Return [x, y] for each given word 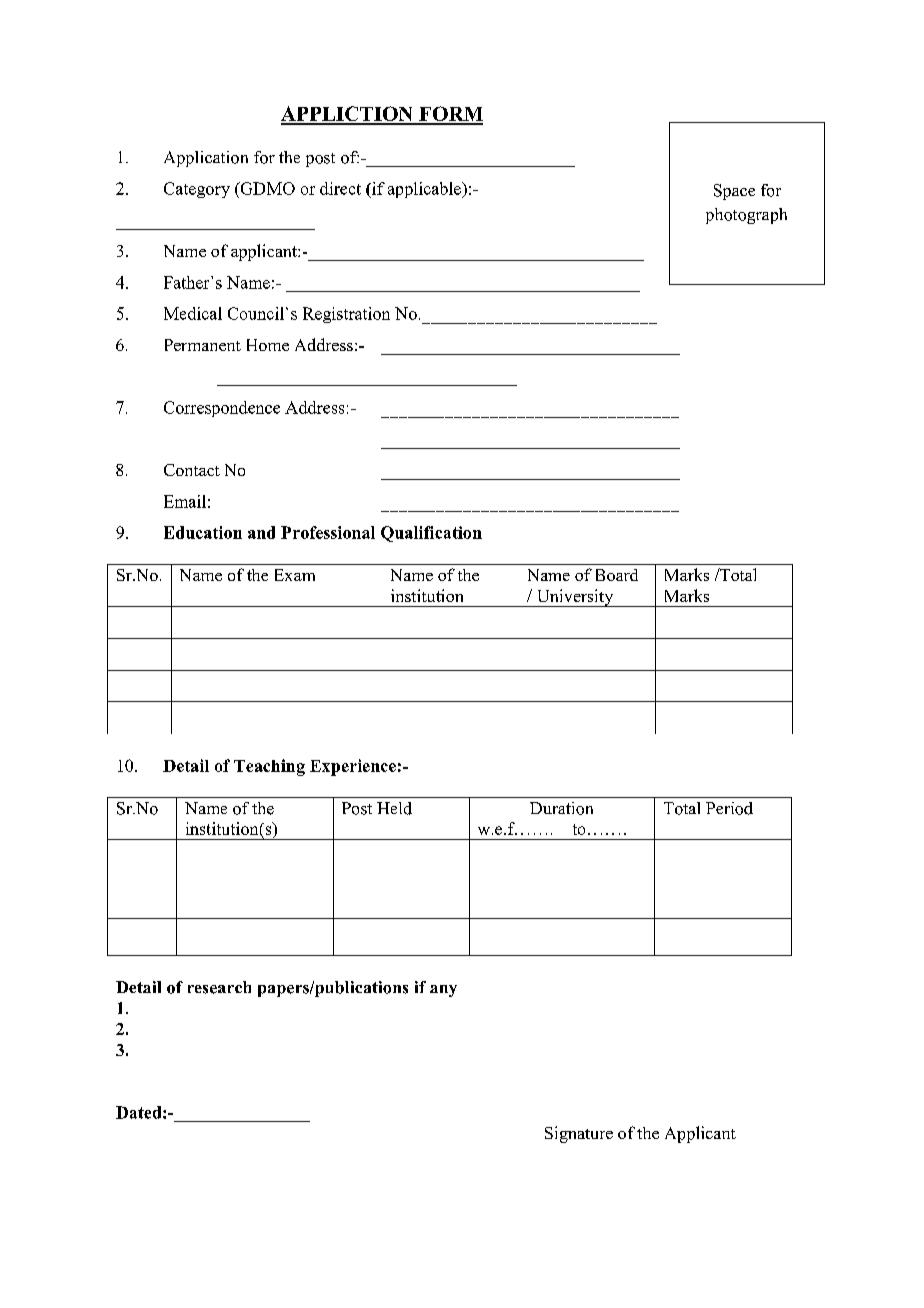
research [219, 987]
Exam [295, 575]
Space [734, 192]
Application [206, 159]
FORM [450, 115]
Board [617, 575]
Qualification [431, 534]
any [443, 991]
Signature [579, 1134]
